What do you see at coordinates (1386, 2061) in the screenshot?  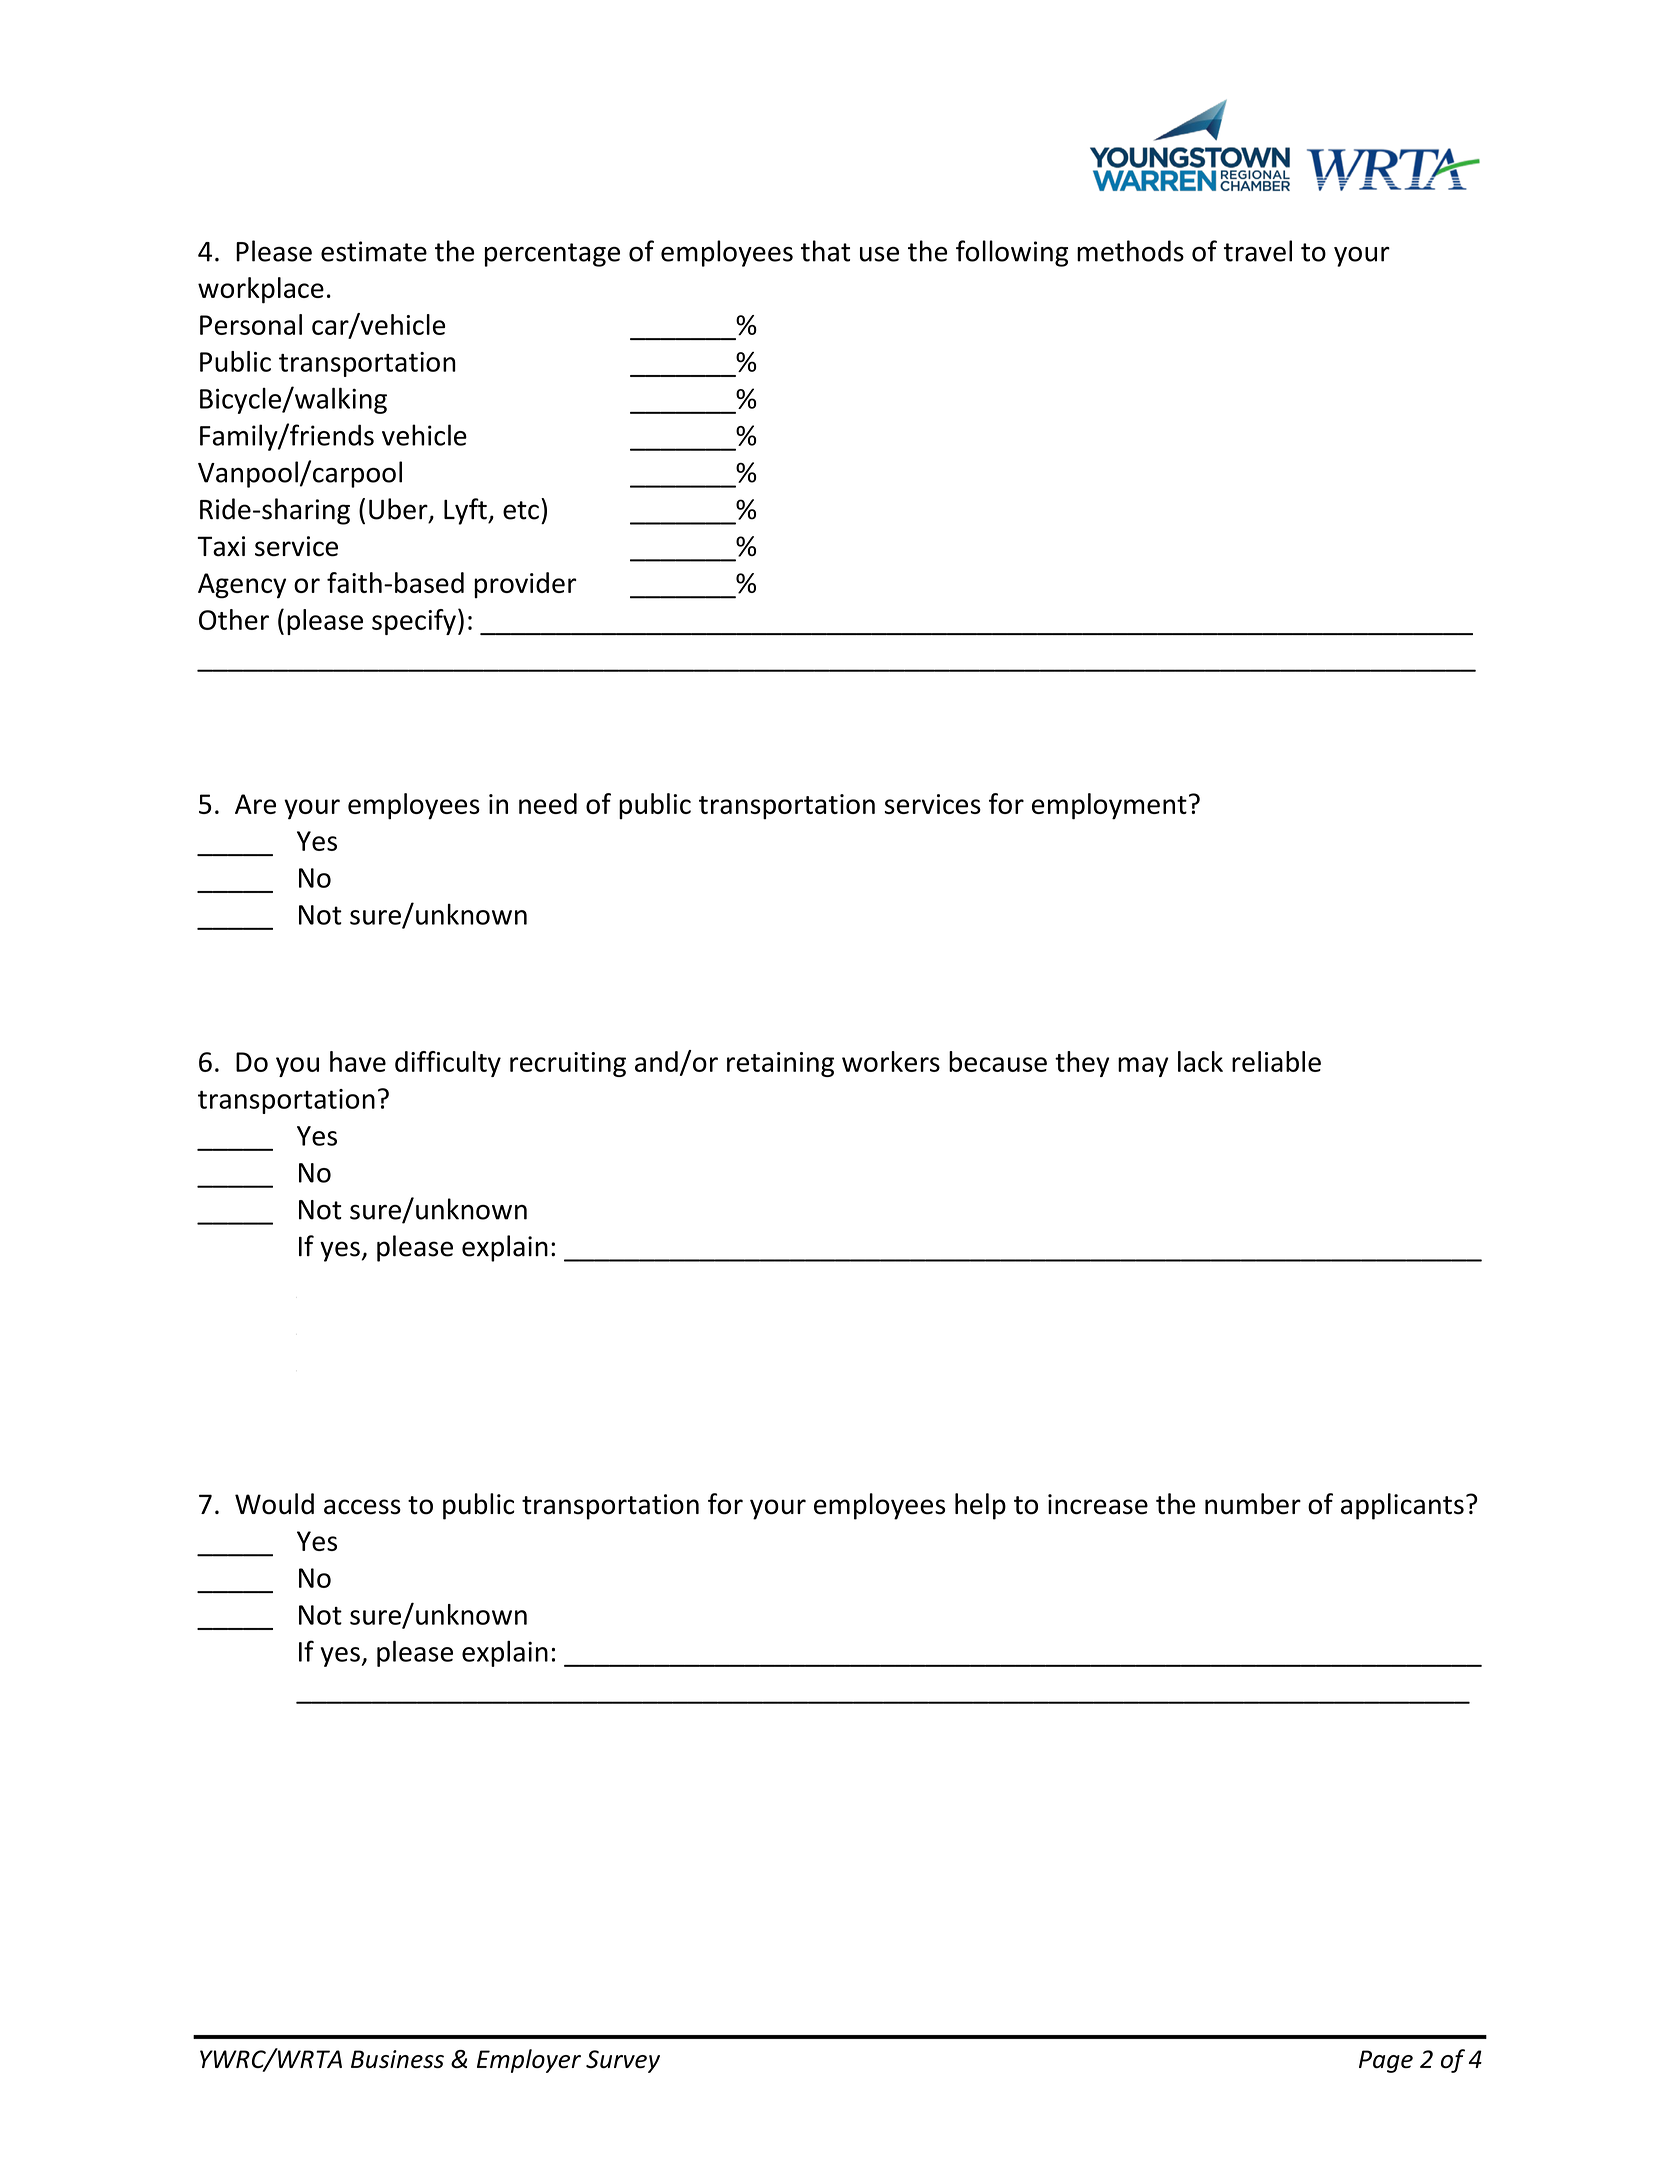 I see `Page` at bounding box center [1386, 2061].
